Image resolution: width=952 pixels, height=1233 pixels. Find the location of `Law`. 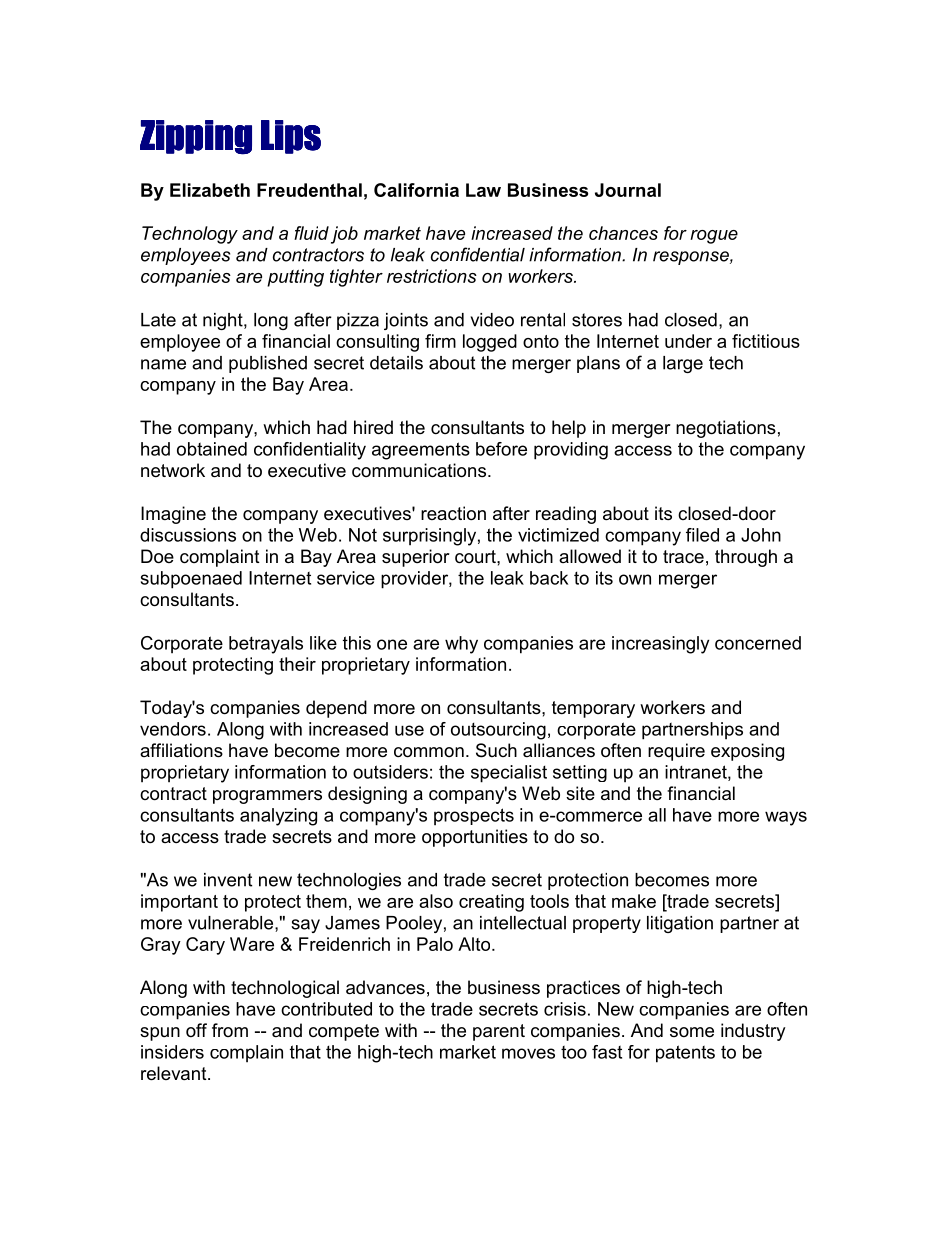

Law is located at coordinates (483, 190).
